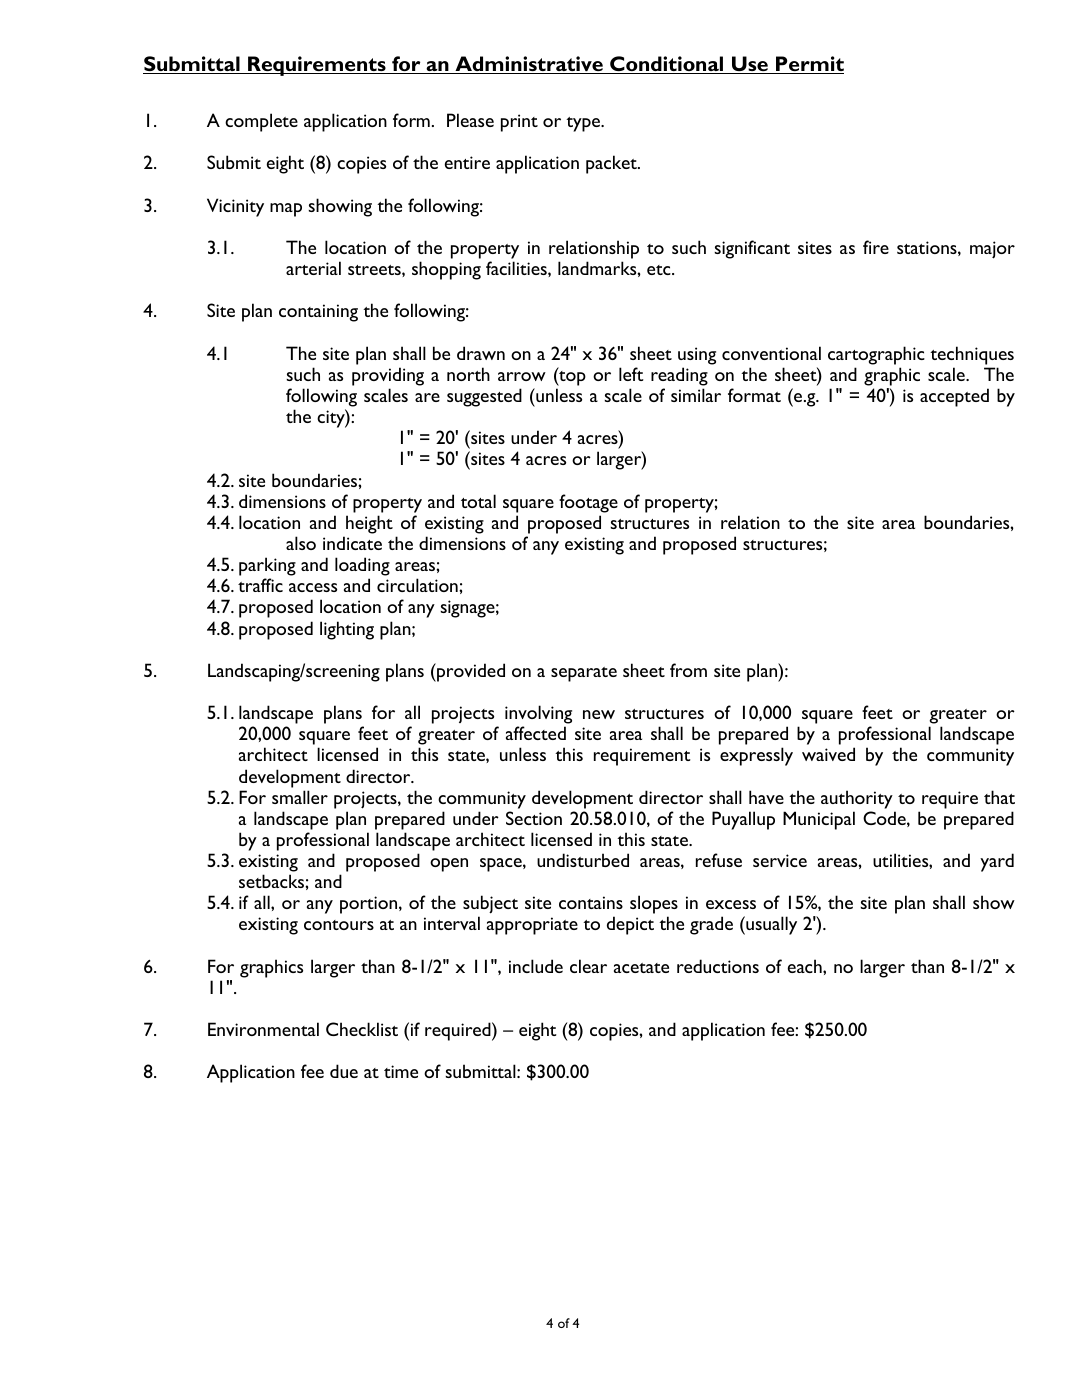 The width and height of the screenshot is (1078, 1395). What do you see at coordinates (362, 1029) in the screenshot?
I see `Checklist` at bounding box center [362, 1029].
